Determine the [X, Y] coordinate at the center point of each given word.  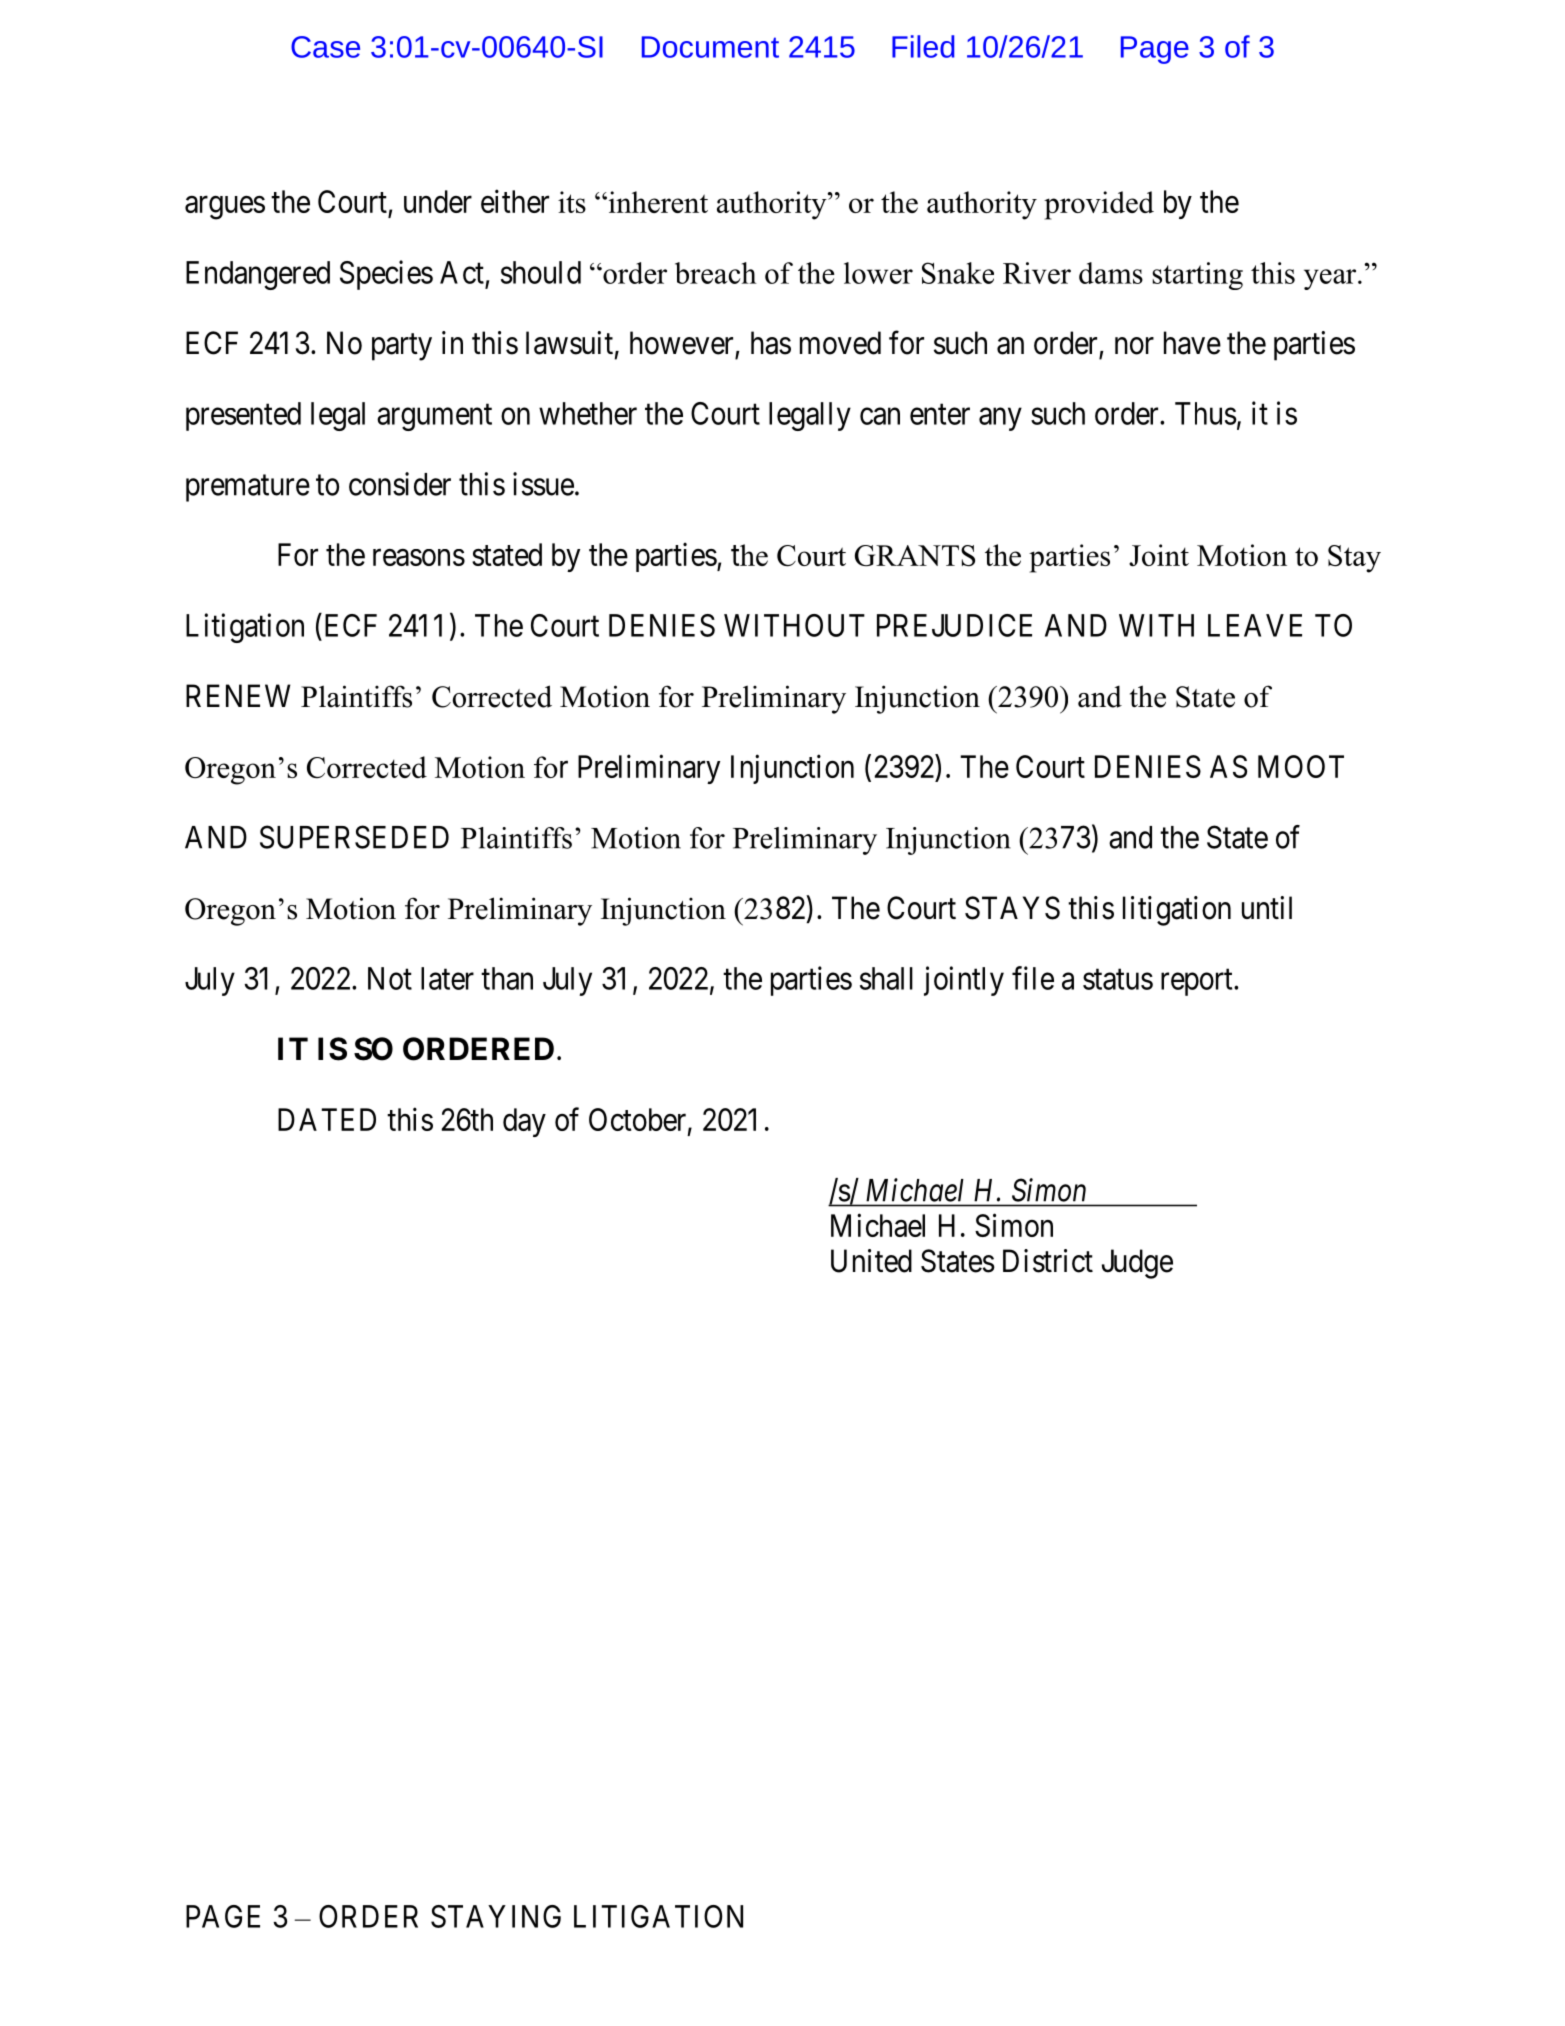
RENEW [238, 695]
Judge [1137, 1264]
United [871, 1261]
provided [1099, 205]
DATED [327, 1119]
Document [710, 47]
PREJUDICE [954, 625]
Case [325, 47]
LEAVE [1255, 625]
